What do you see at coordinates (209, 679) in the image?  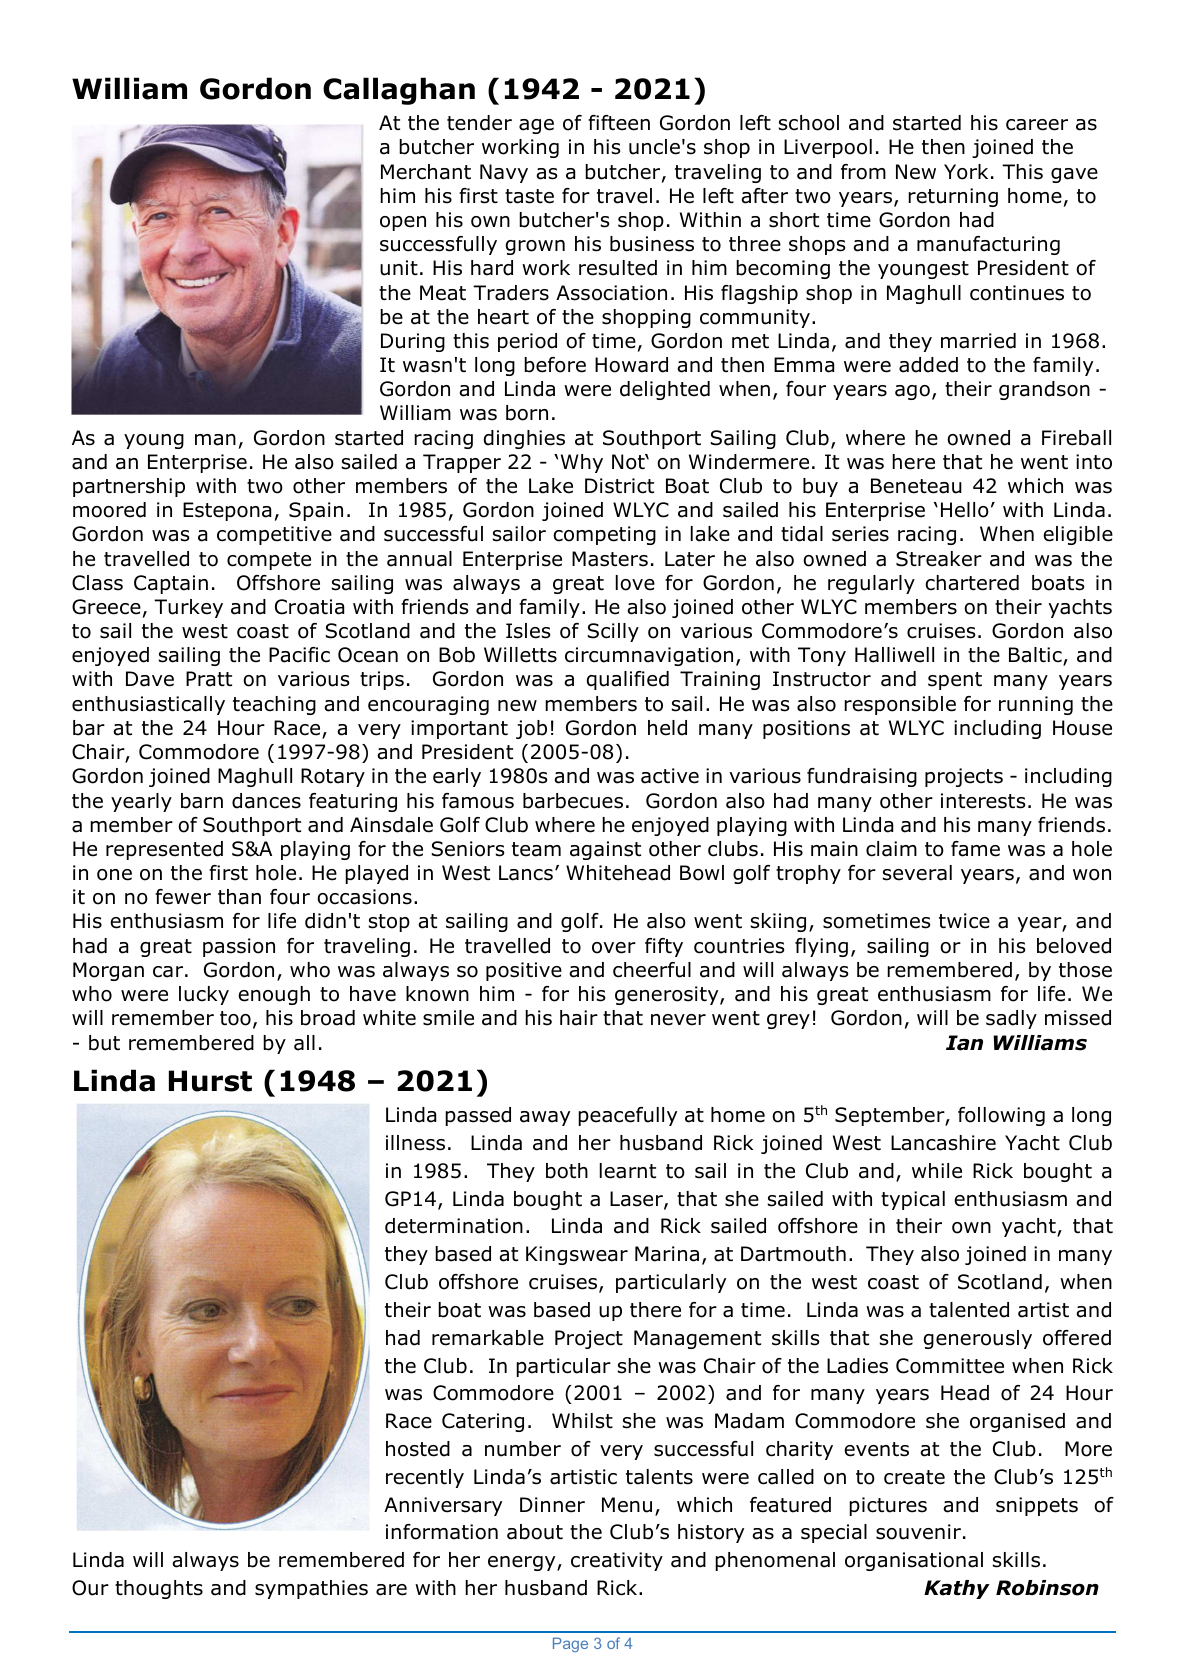 I see `Pratt` at bounding box center [209, 679].
